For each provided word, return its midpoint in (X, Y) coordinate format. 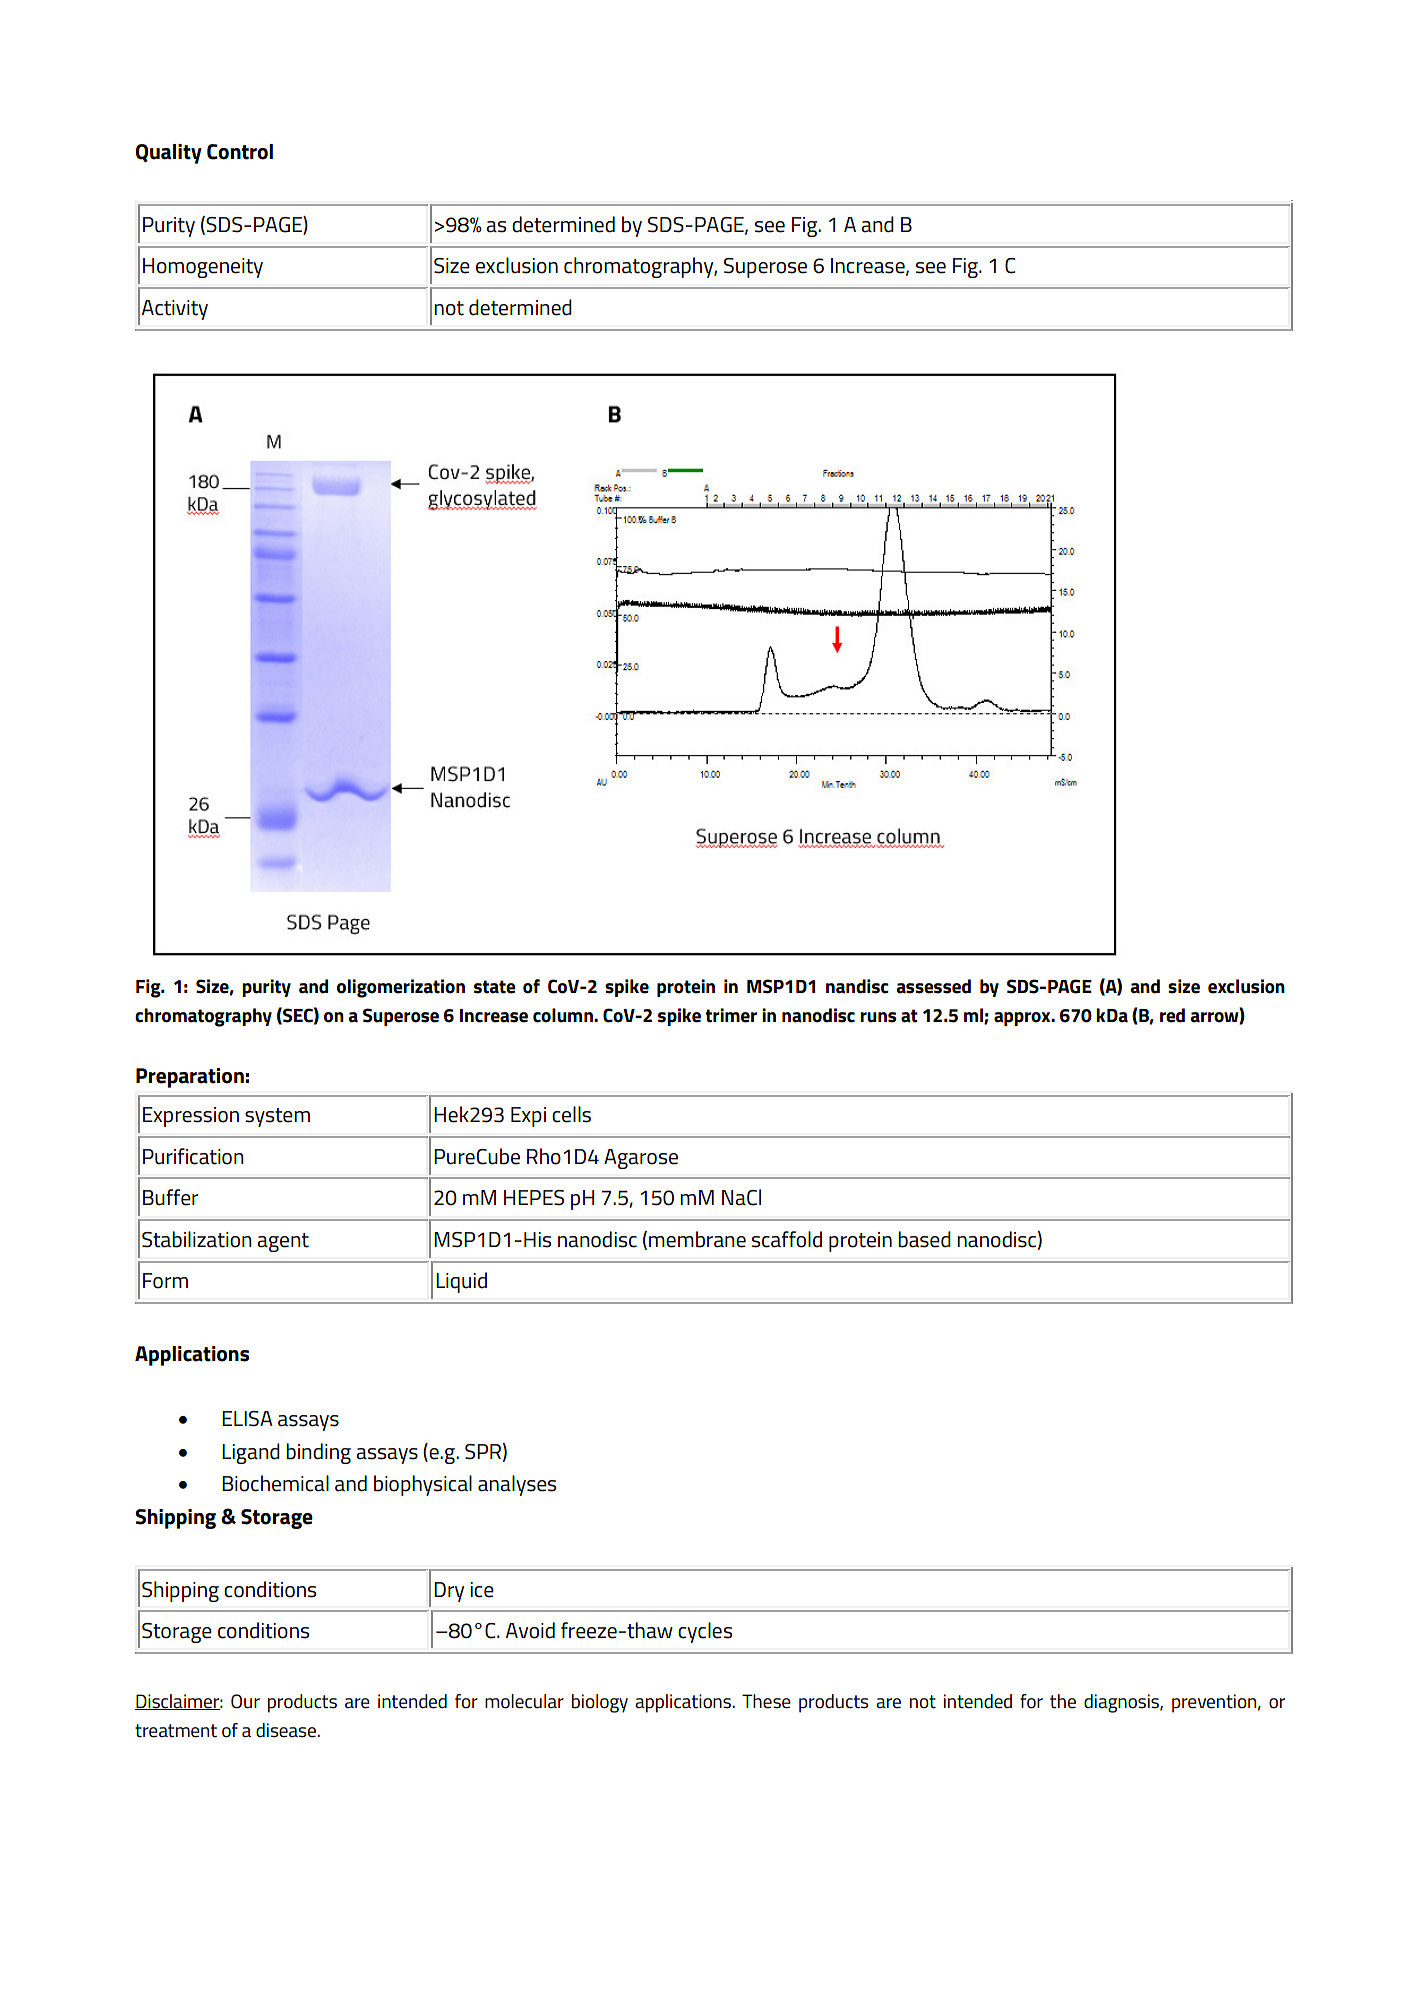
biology (600, 1703)
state (495, 987)
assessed (933, 986)
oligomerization (401, 988)
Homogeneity (203, 268)
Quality (169, 154)
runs (878, 1017)
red (1172, 1015)
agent (283, 1242)
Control (240, 152)
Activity (175, 310)
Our (245, 1701)
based (924, 1239)
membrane (697, 1239)
